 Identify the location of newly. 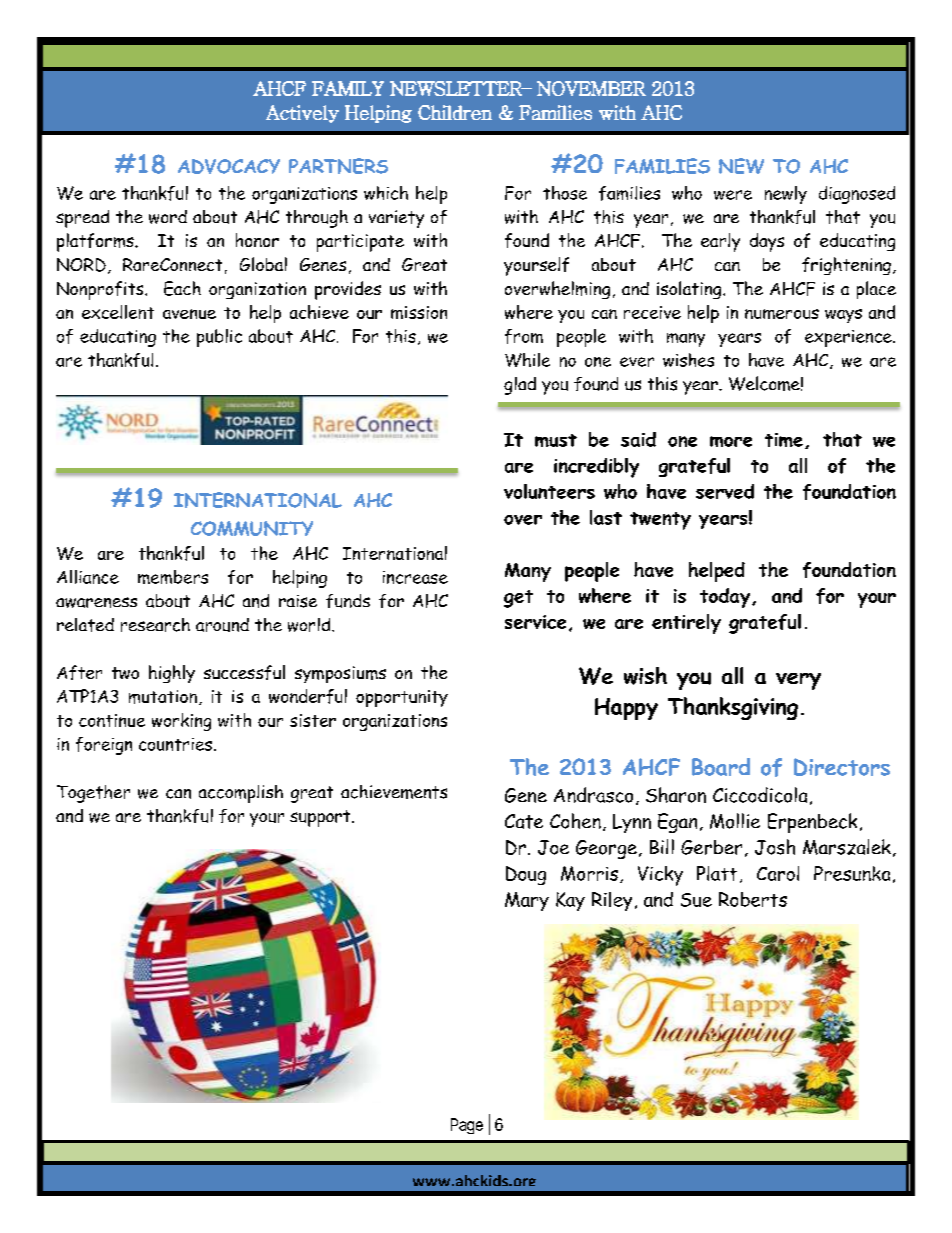
(786, 195).
